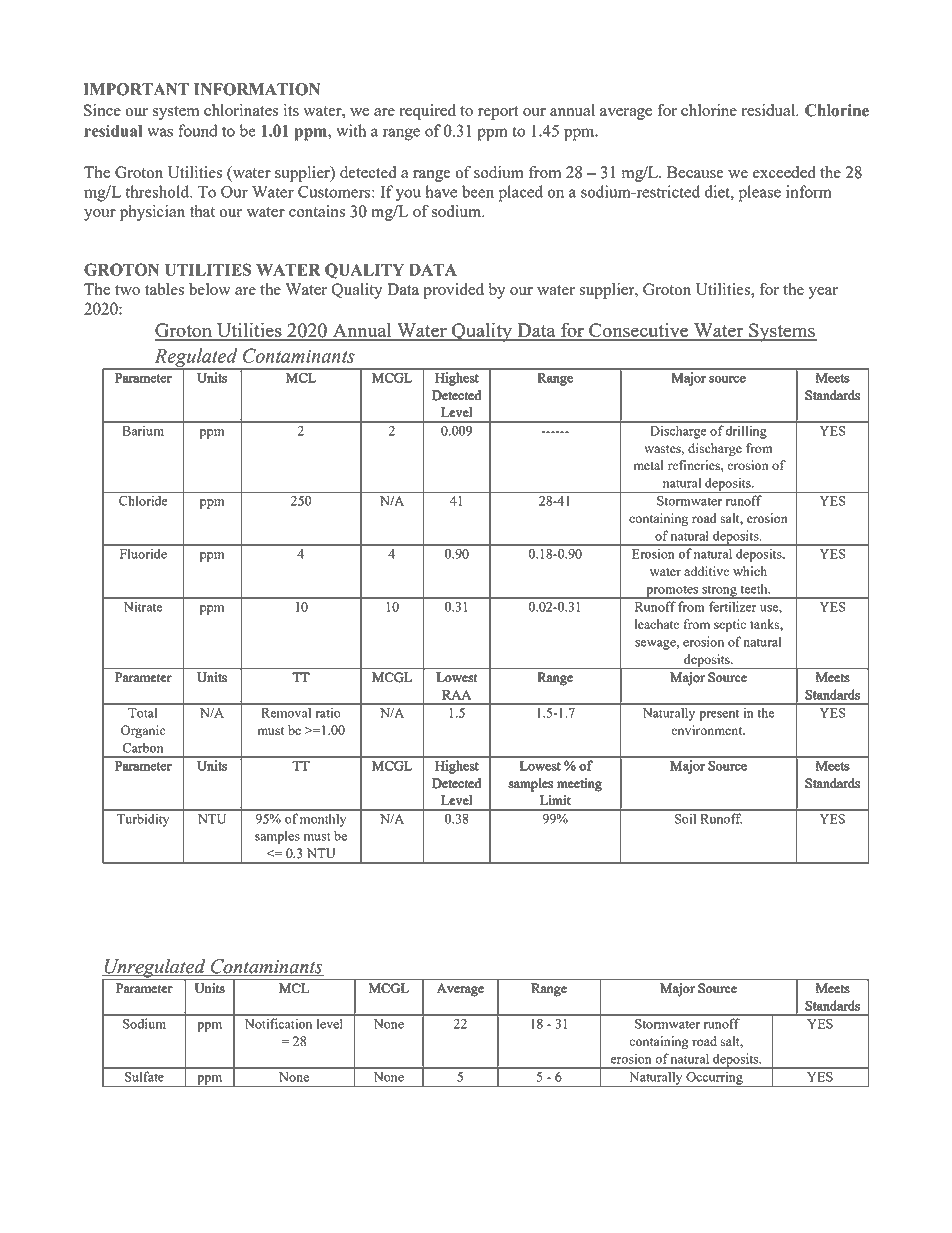 The height and width of the screenshot is (1233, 952). I want to click on Carbon, so click(143, 747).
